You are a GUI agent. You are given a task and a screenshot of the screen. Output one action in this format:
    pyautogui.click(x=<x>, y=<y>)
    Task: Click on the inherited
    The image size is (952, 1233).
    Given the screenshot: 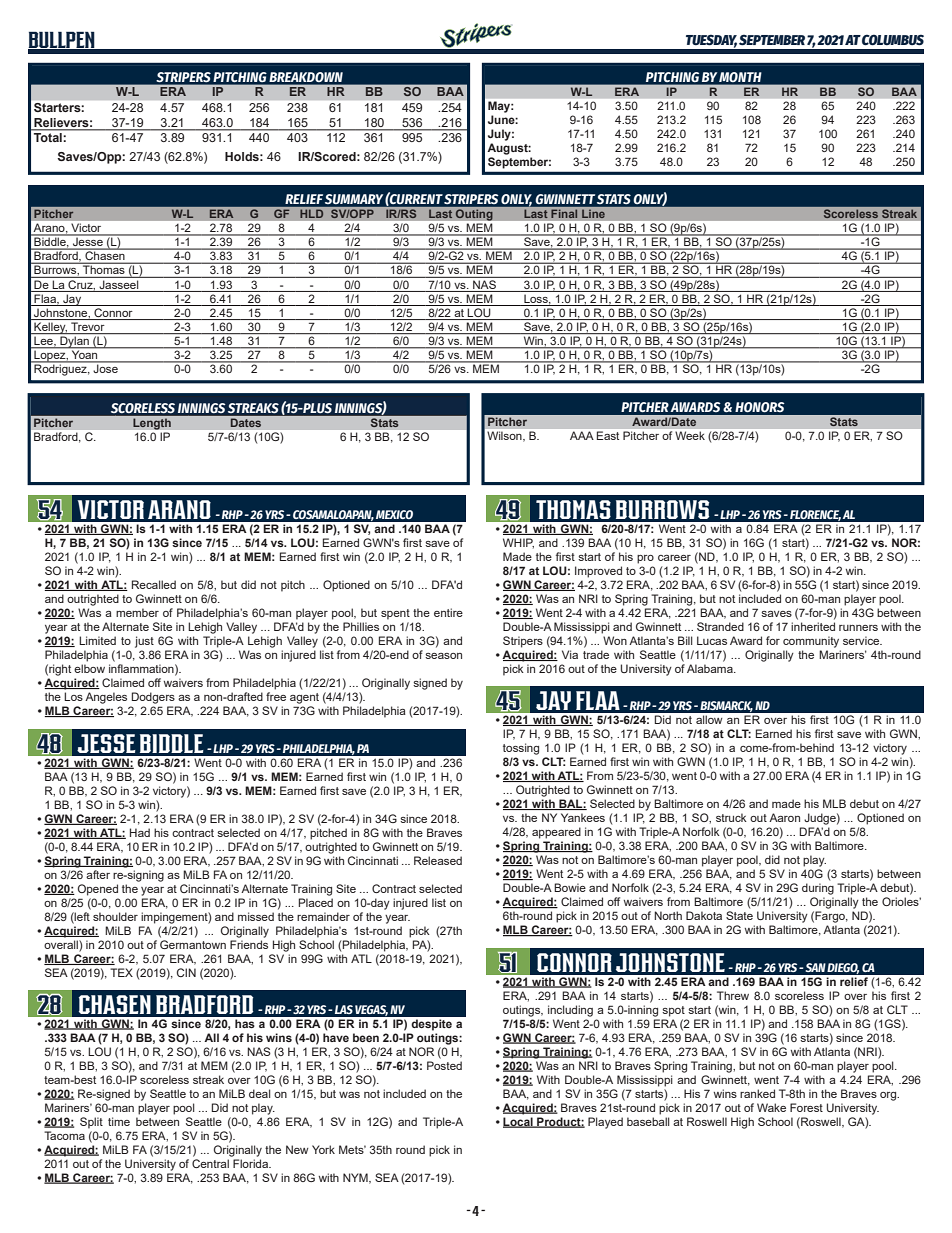 What is the action you would take?
    pyautogui.click(x=813, y=626)
